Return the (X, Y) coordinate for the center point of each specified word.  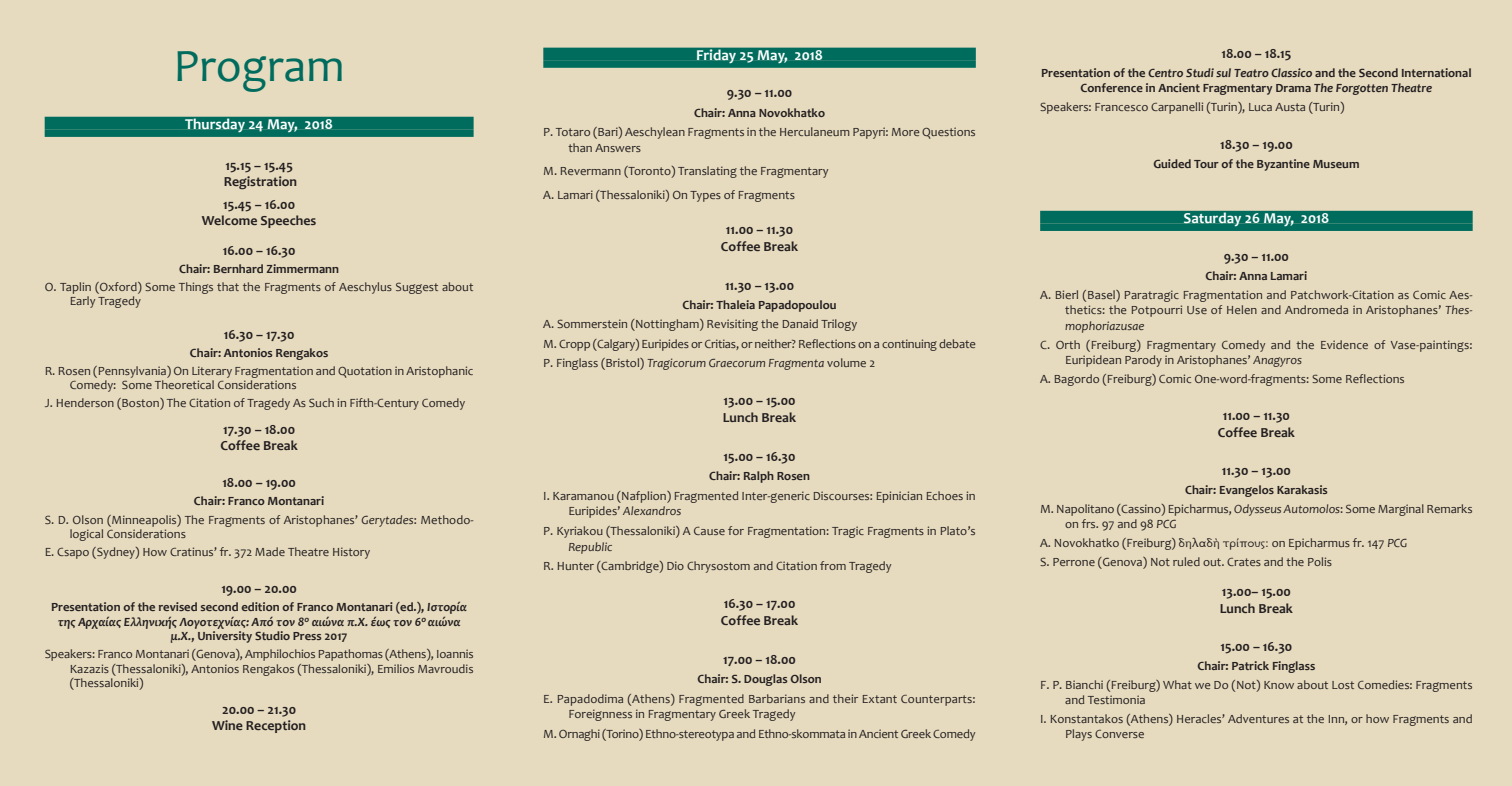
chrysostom (718, 567)
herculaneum (815, 131)
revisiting (732, 325)
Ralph (759, 477)
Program (259, 71)
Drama (1293, 88)
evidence (1344, 344)
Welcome (229, 220)
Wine (227, 725)
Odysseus (1257, 510)
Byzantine (1283, 165)
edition (260, 606)
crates (1244, 562)
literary (212, 372)
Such (321, 402)
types (705, 196)
